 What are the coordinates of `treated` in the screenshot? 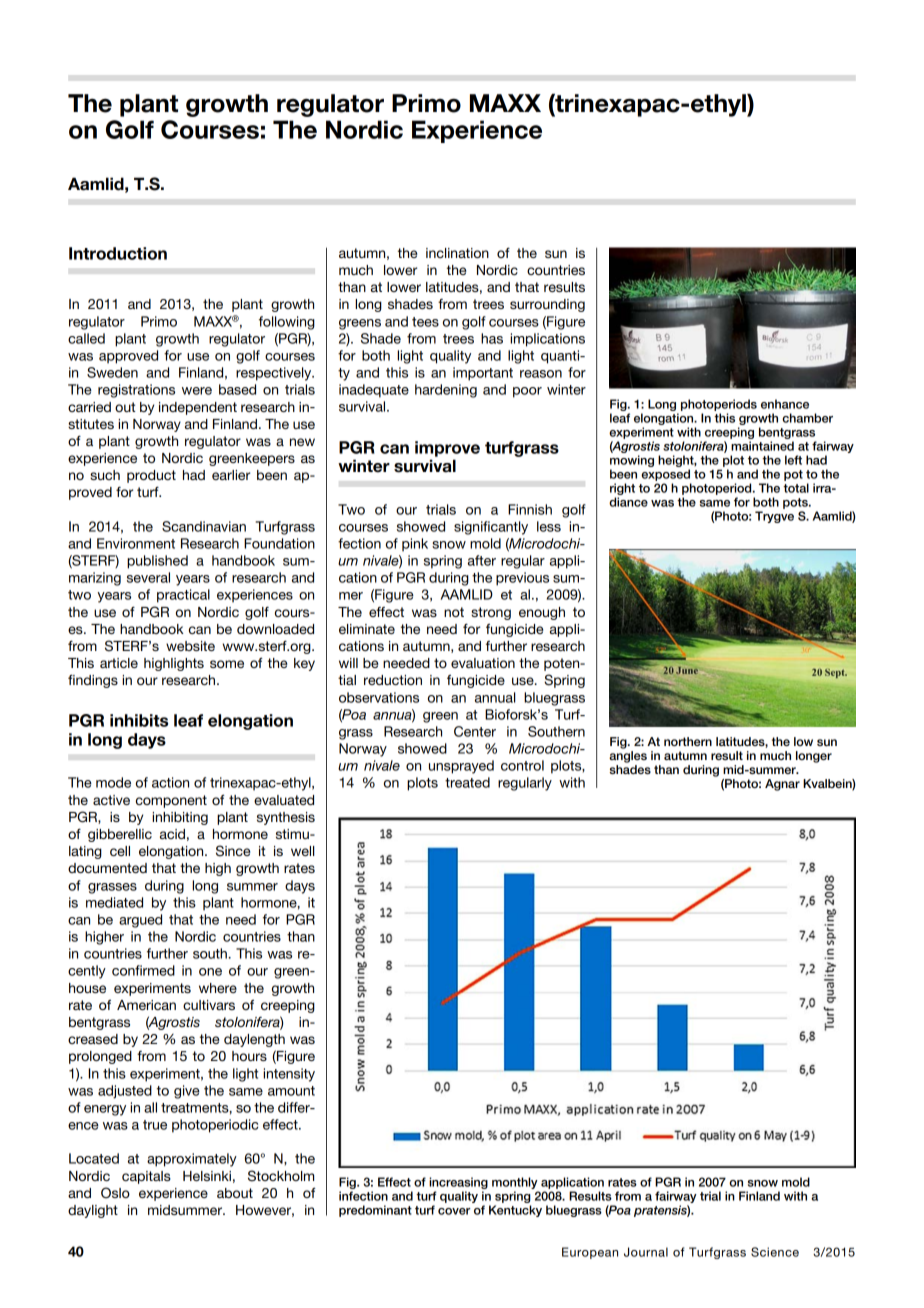 It's located at (467, 782).
